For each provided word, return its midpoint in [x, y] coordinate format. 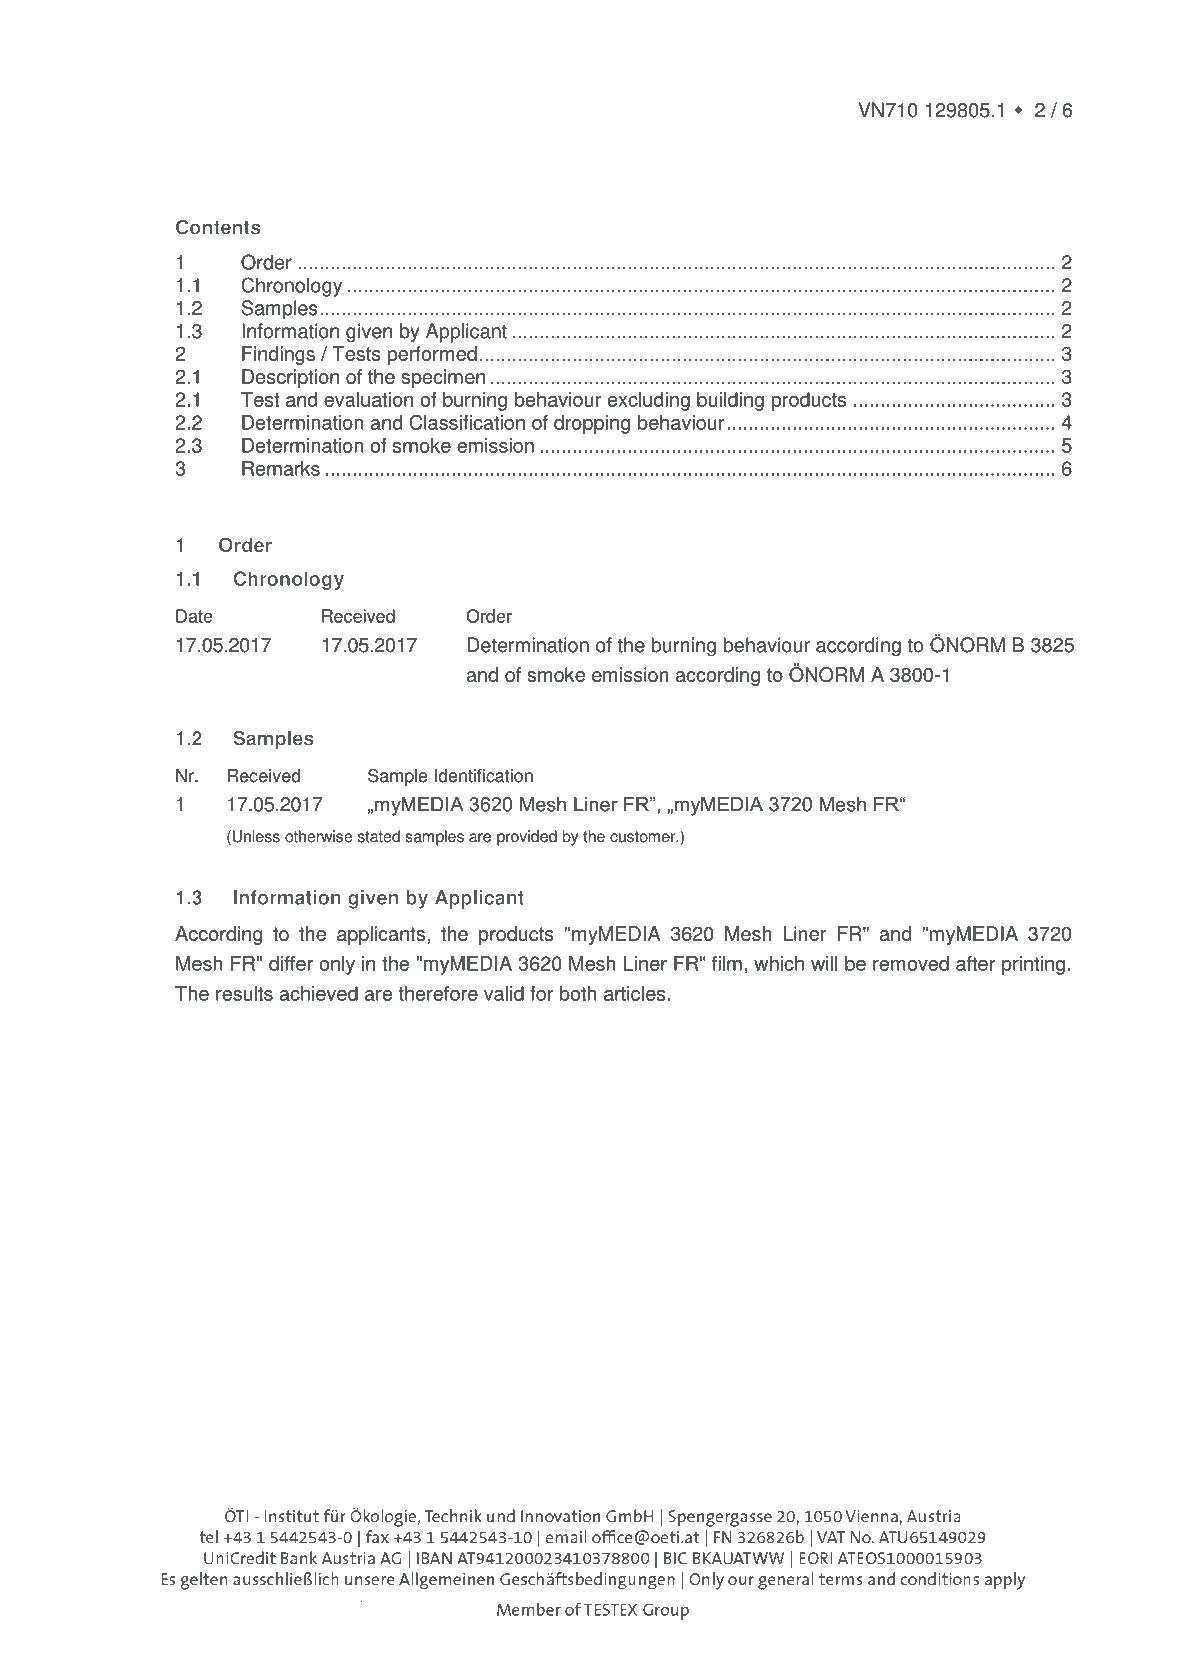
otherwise [318, 836]
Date [194, 616]
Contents [218, 227]
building [730, 401]
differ [291, 963]
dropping [592, 424]
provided [527, 838]
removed [911, 963]
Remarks [281, 468]
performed [432, 355]
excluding [649, 401]
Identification [483, 776]
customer [644, 837]
